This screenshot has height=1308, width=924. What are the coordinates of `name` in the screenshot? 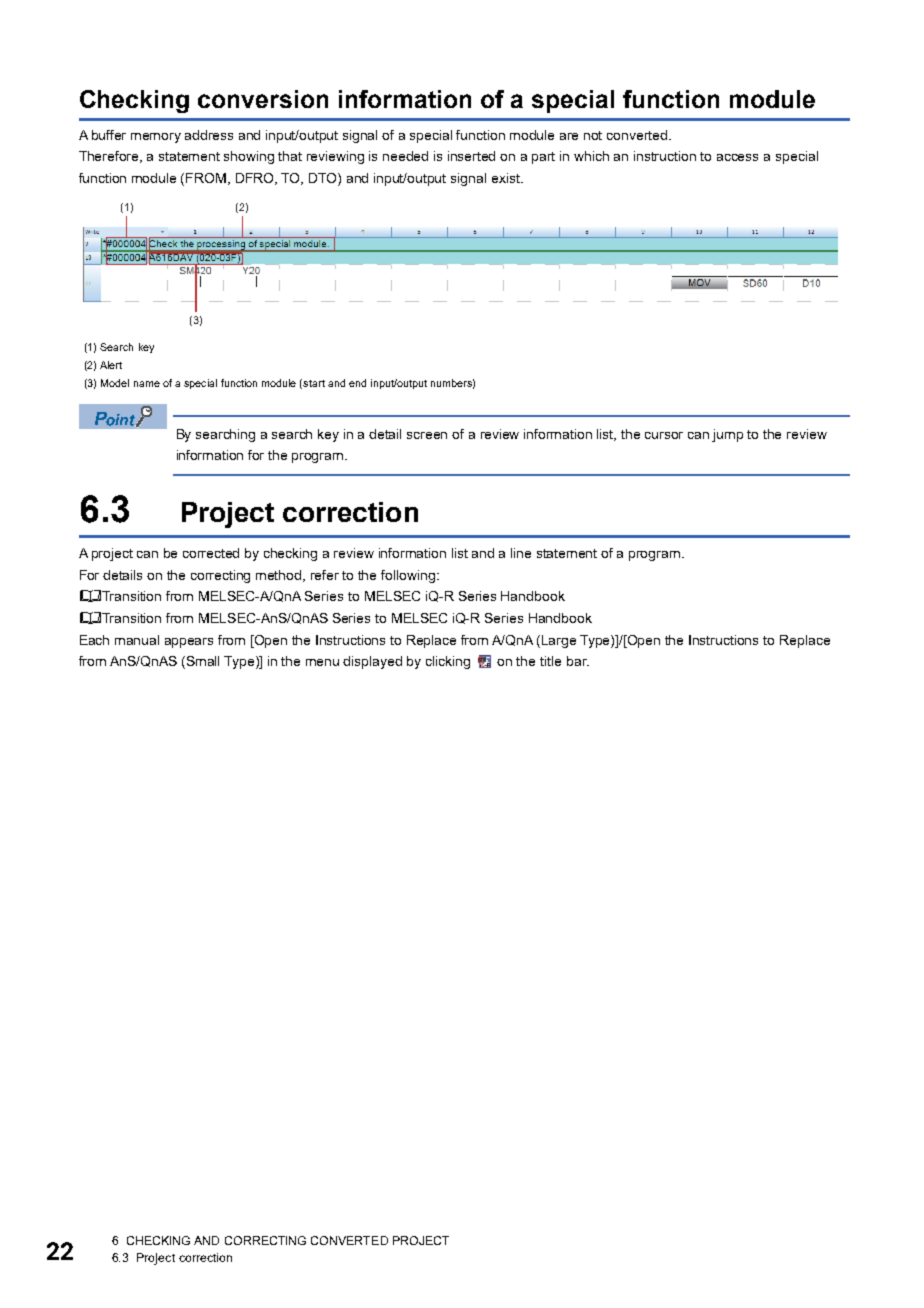 It's located at (147, 384).
